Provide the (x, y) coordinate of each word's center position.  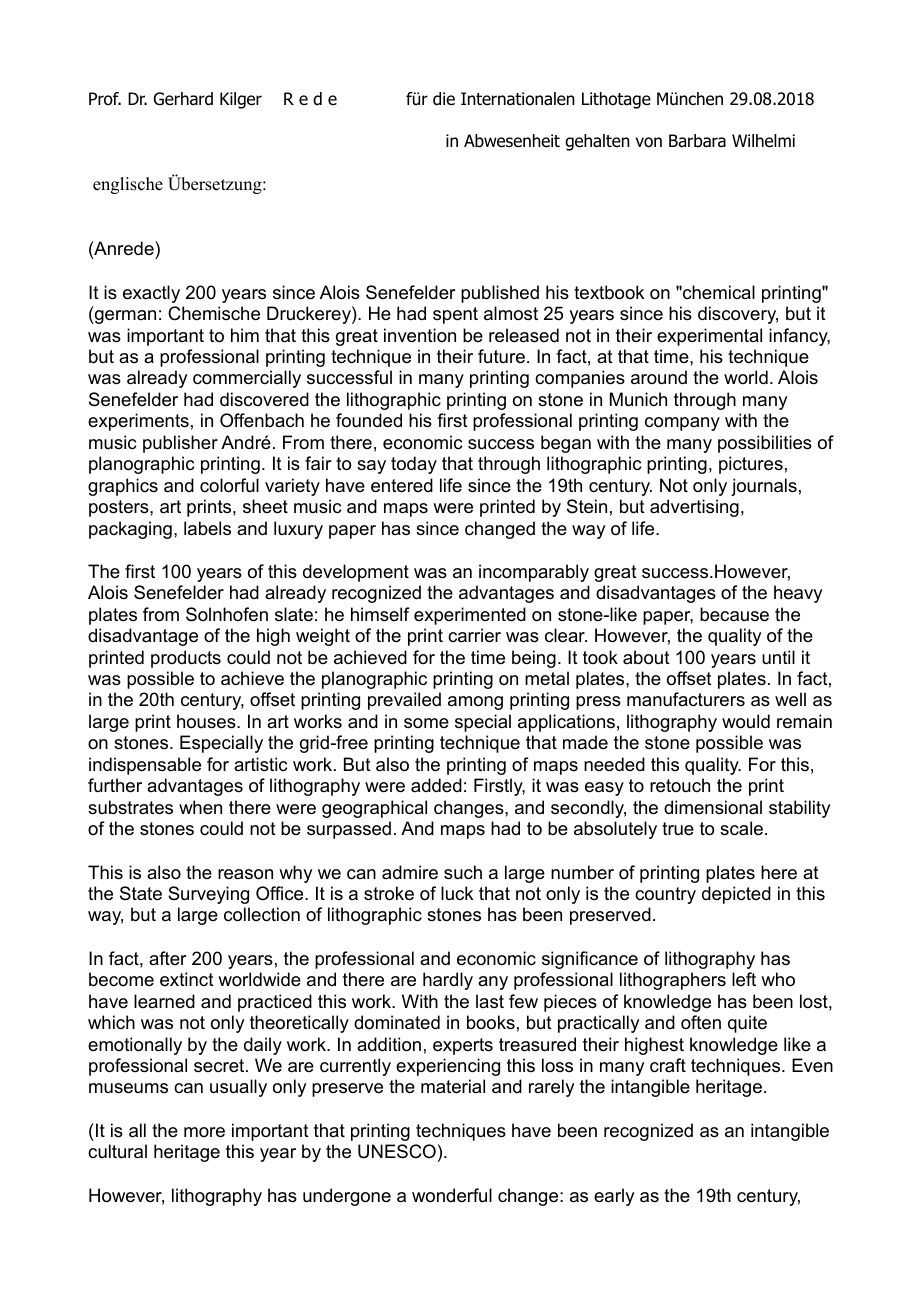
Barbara (697, 141)
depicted (736, 895)
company (682, 424)
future (501, 356)
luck (457, 893)
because (734, 614)
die (444, 99)
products (186, 659)
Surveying (208, 895)
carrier (474, 635)
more (204, 1132)
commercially (247, 379)
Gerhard (183, 99)
